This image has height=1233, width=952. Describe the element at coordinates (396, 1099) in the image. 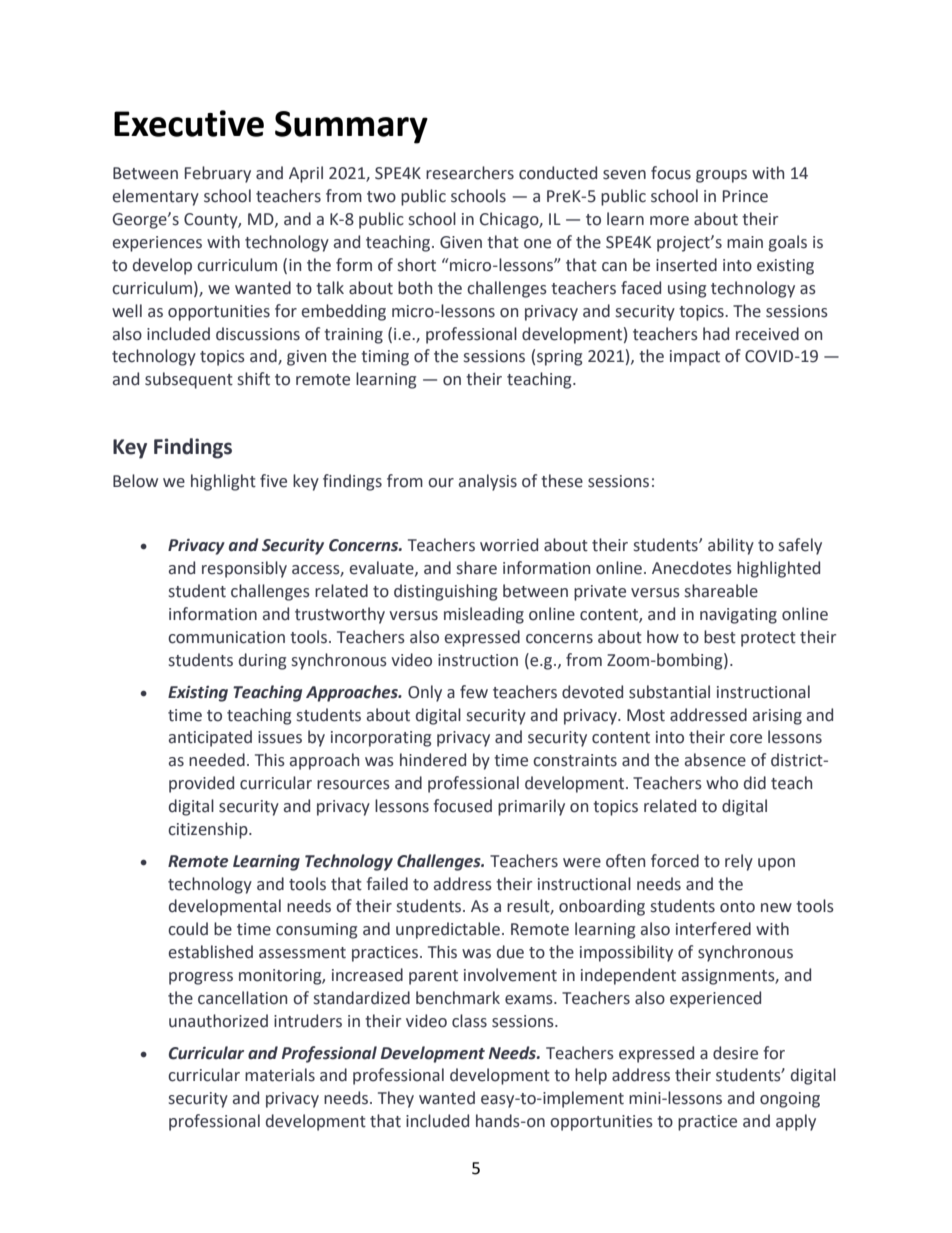

I see `They` at that location.
